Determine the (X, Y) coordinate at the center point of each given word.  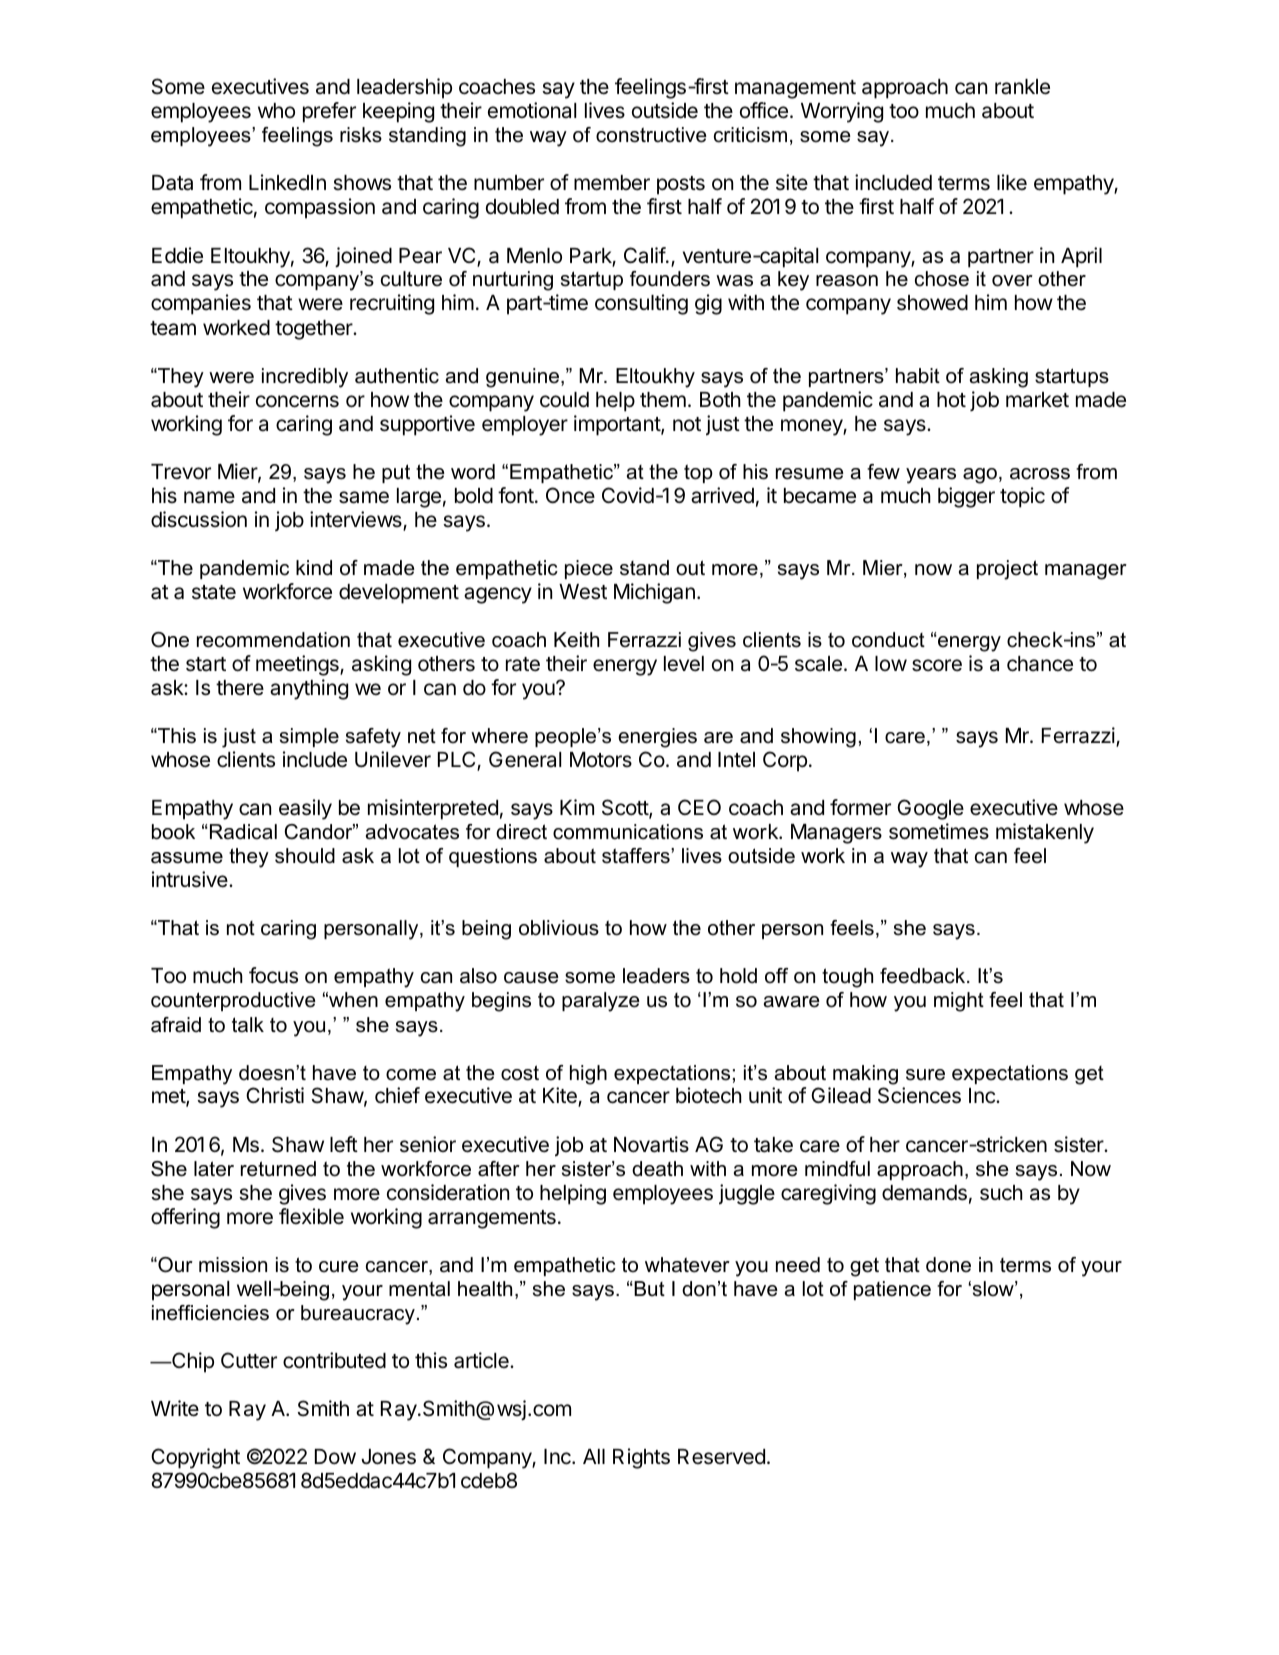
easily (305, 809)
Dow (335, 1456)
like (1012, 182)
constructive (651, 135)
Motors (601, 760)
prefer (329, 112)
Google (930, 809)
